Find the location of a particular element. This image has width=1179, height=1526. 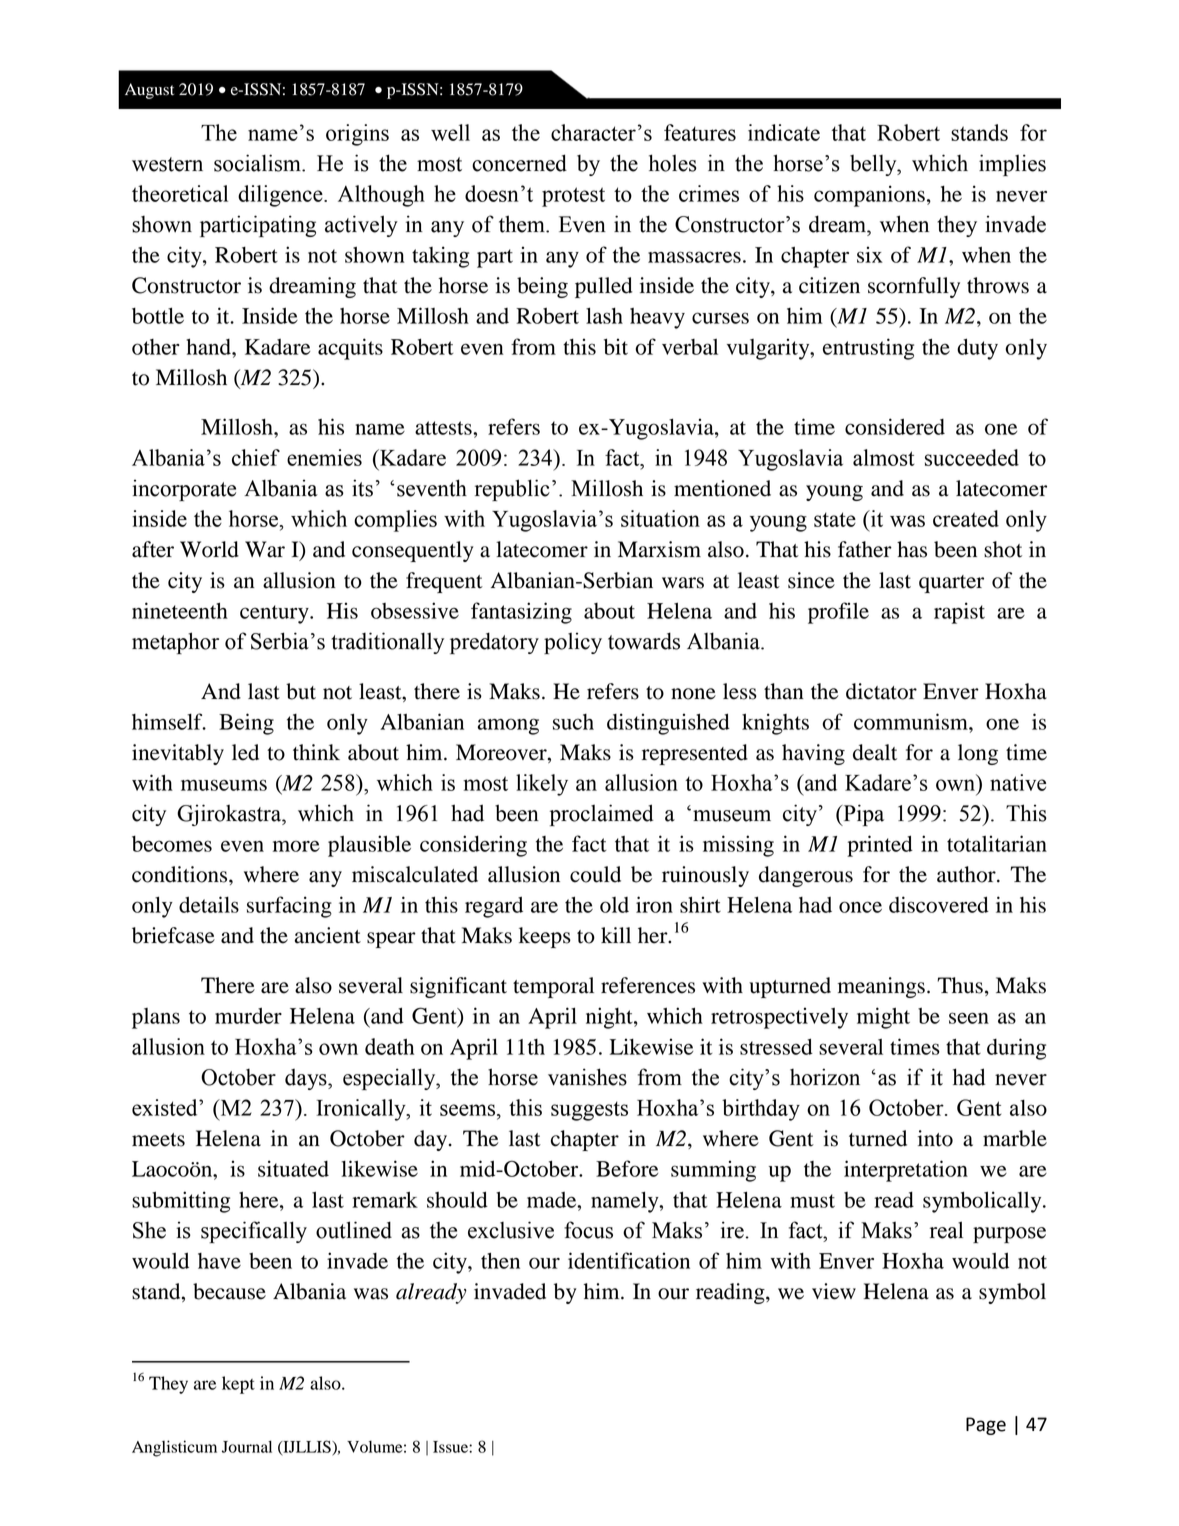

Page is located at coordinates (986, 1426).
